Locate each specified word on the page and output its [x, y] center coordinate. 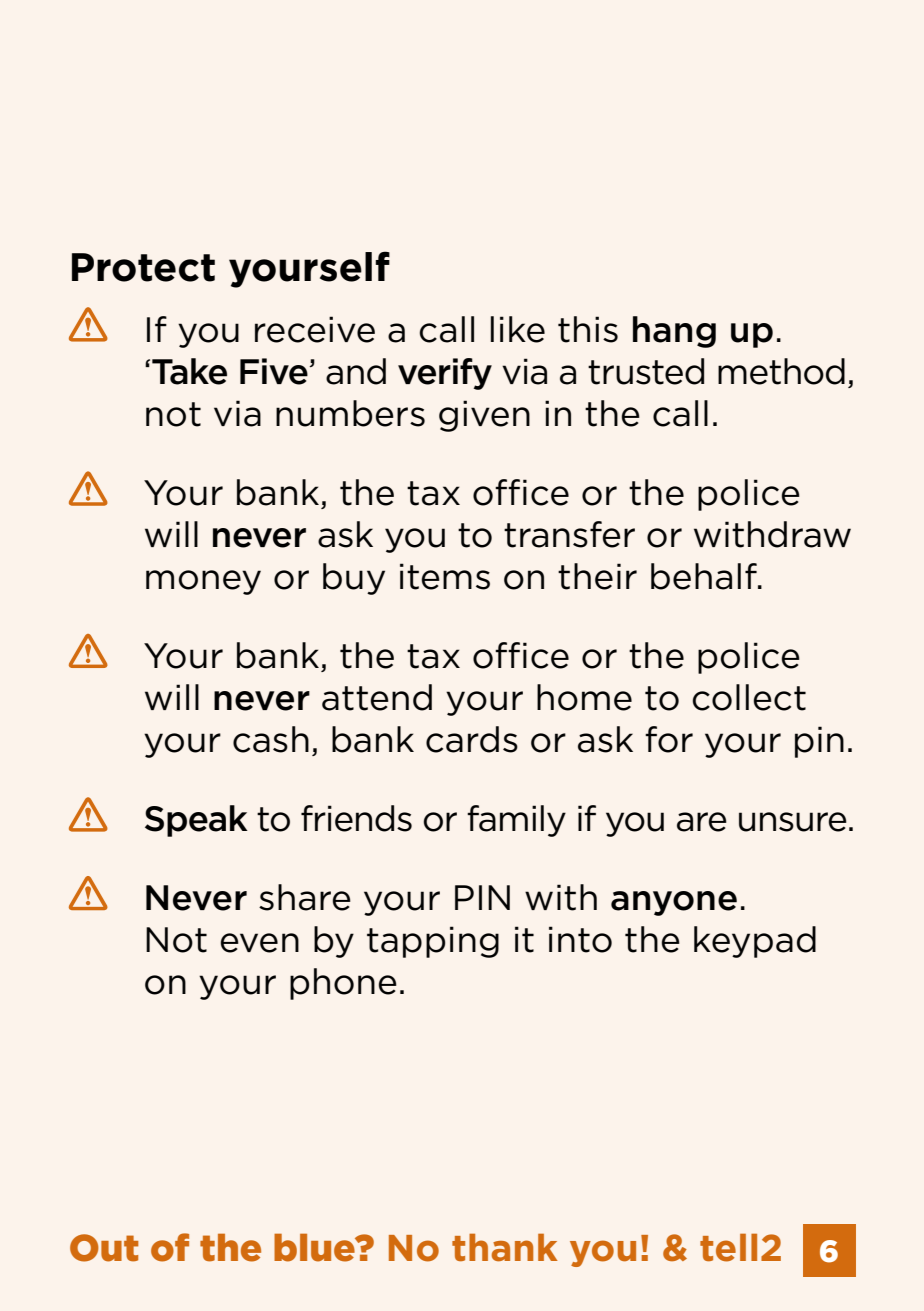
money [203, 582]
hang [674, 332]
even [259, 943]
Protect [143, 267]
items [445, 576]
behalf [705, 576]
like [518, 329]
